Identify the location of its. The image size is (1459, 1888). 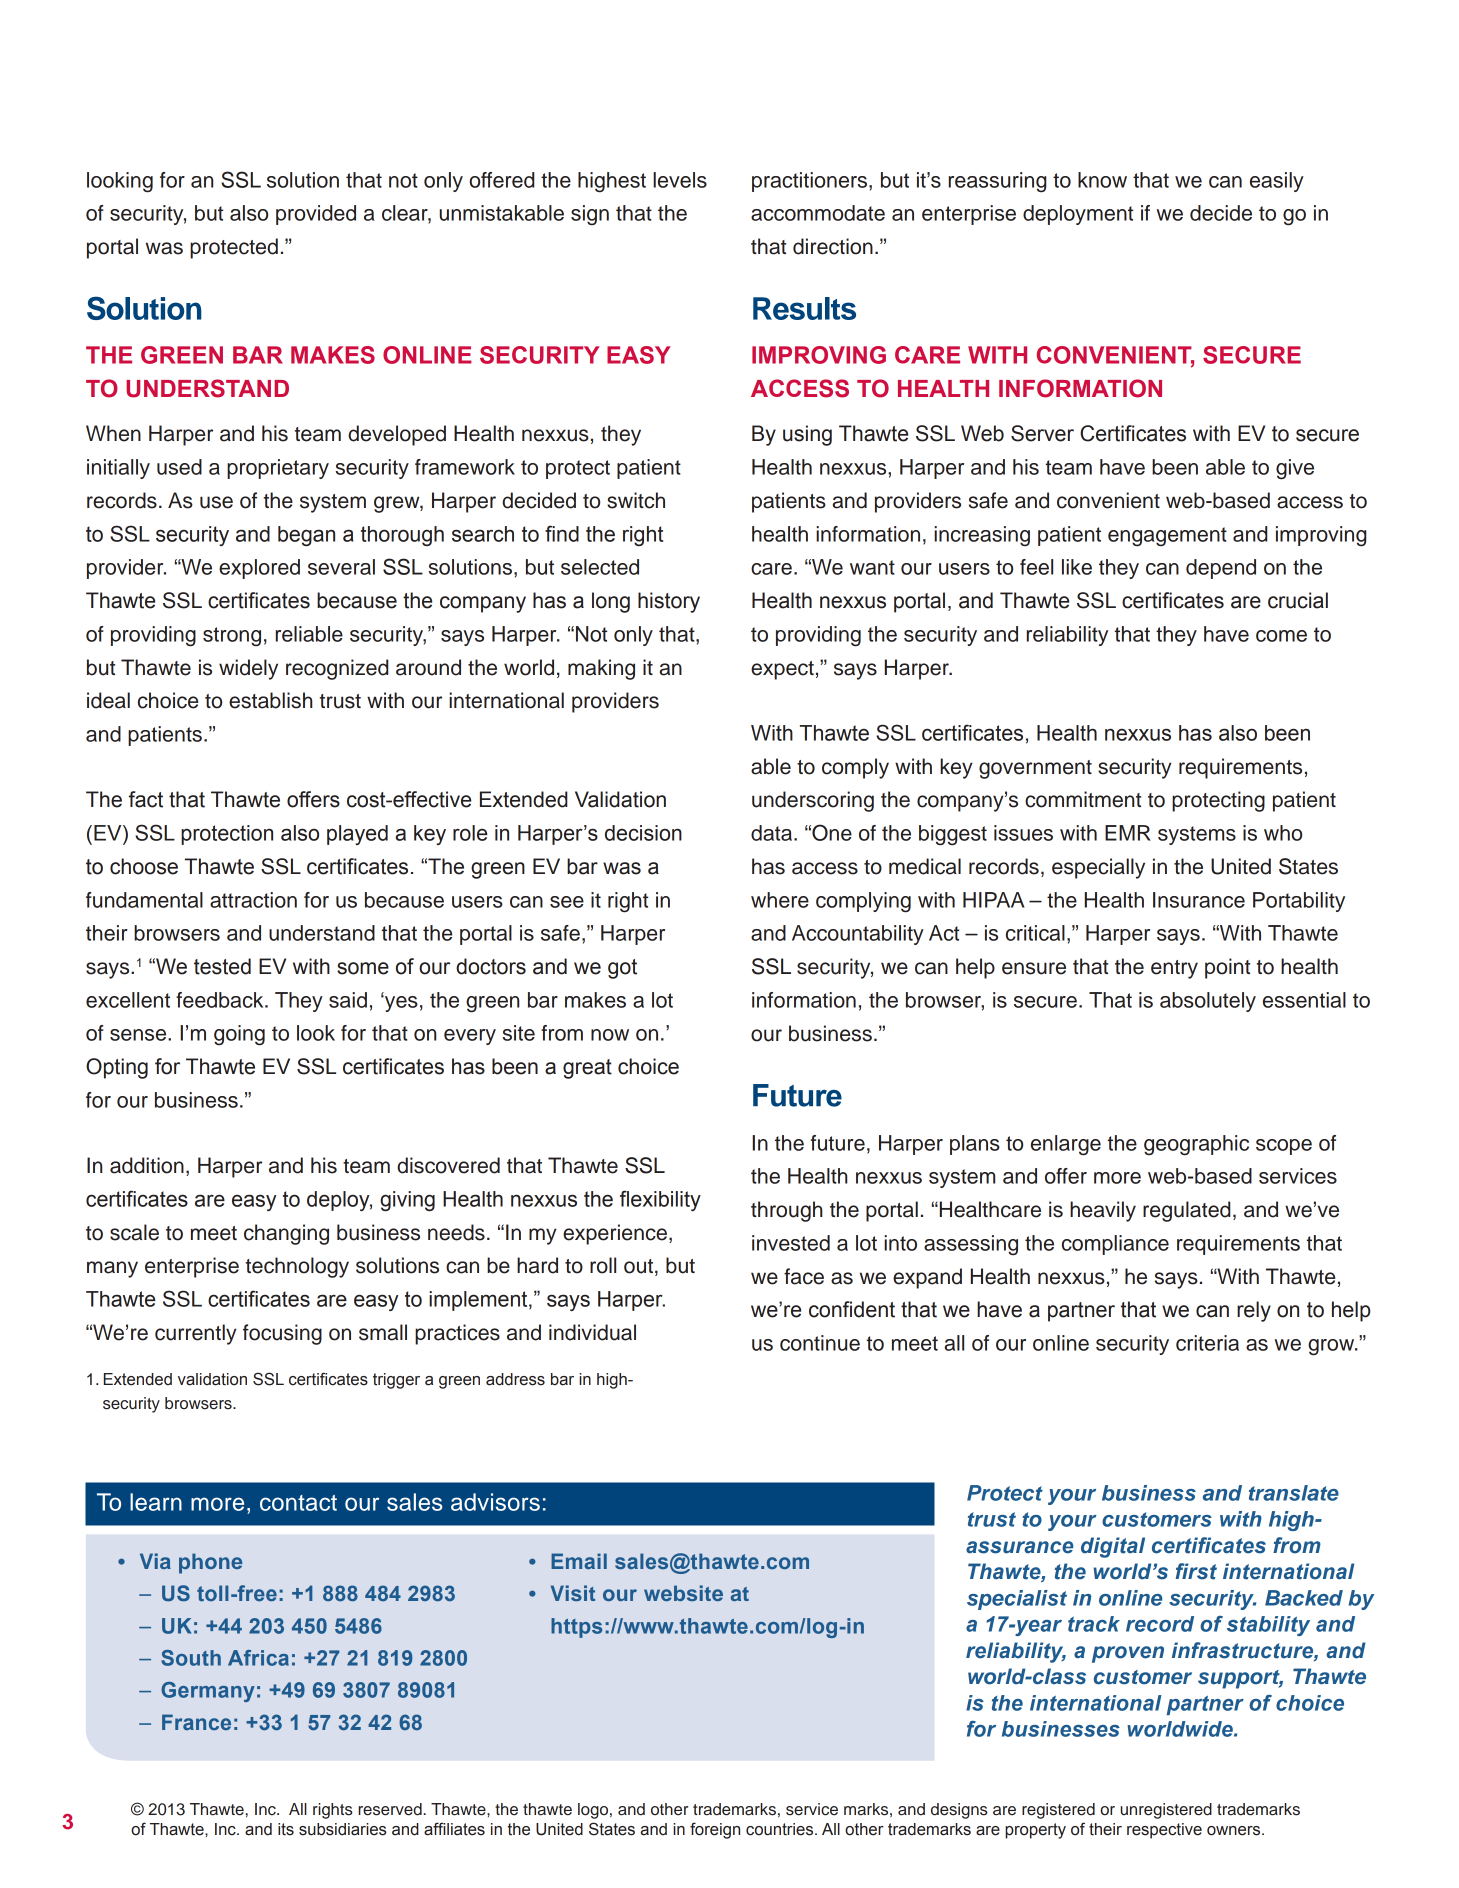
(286, 1829).
